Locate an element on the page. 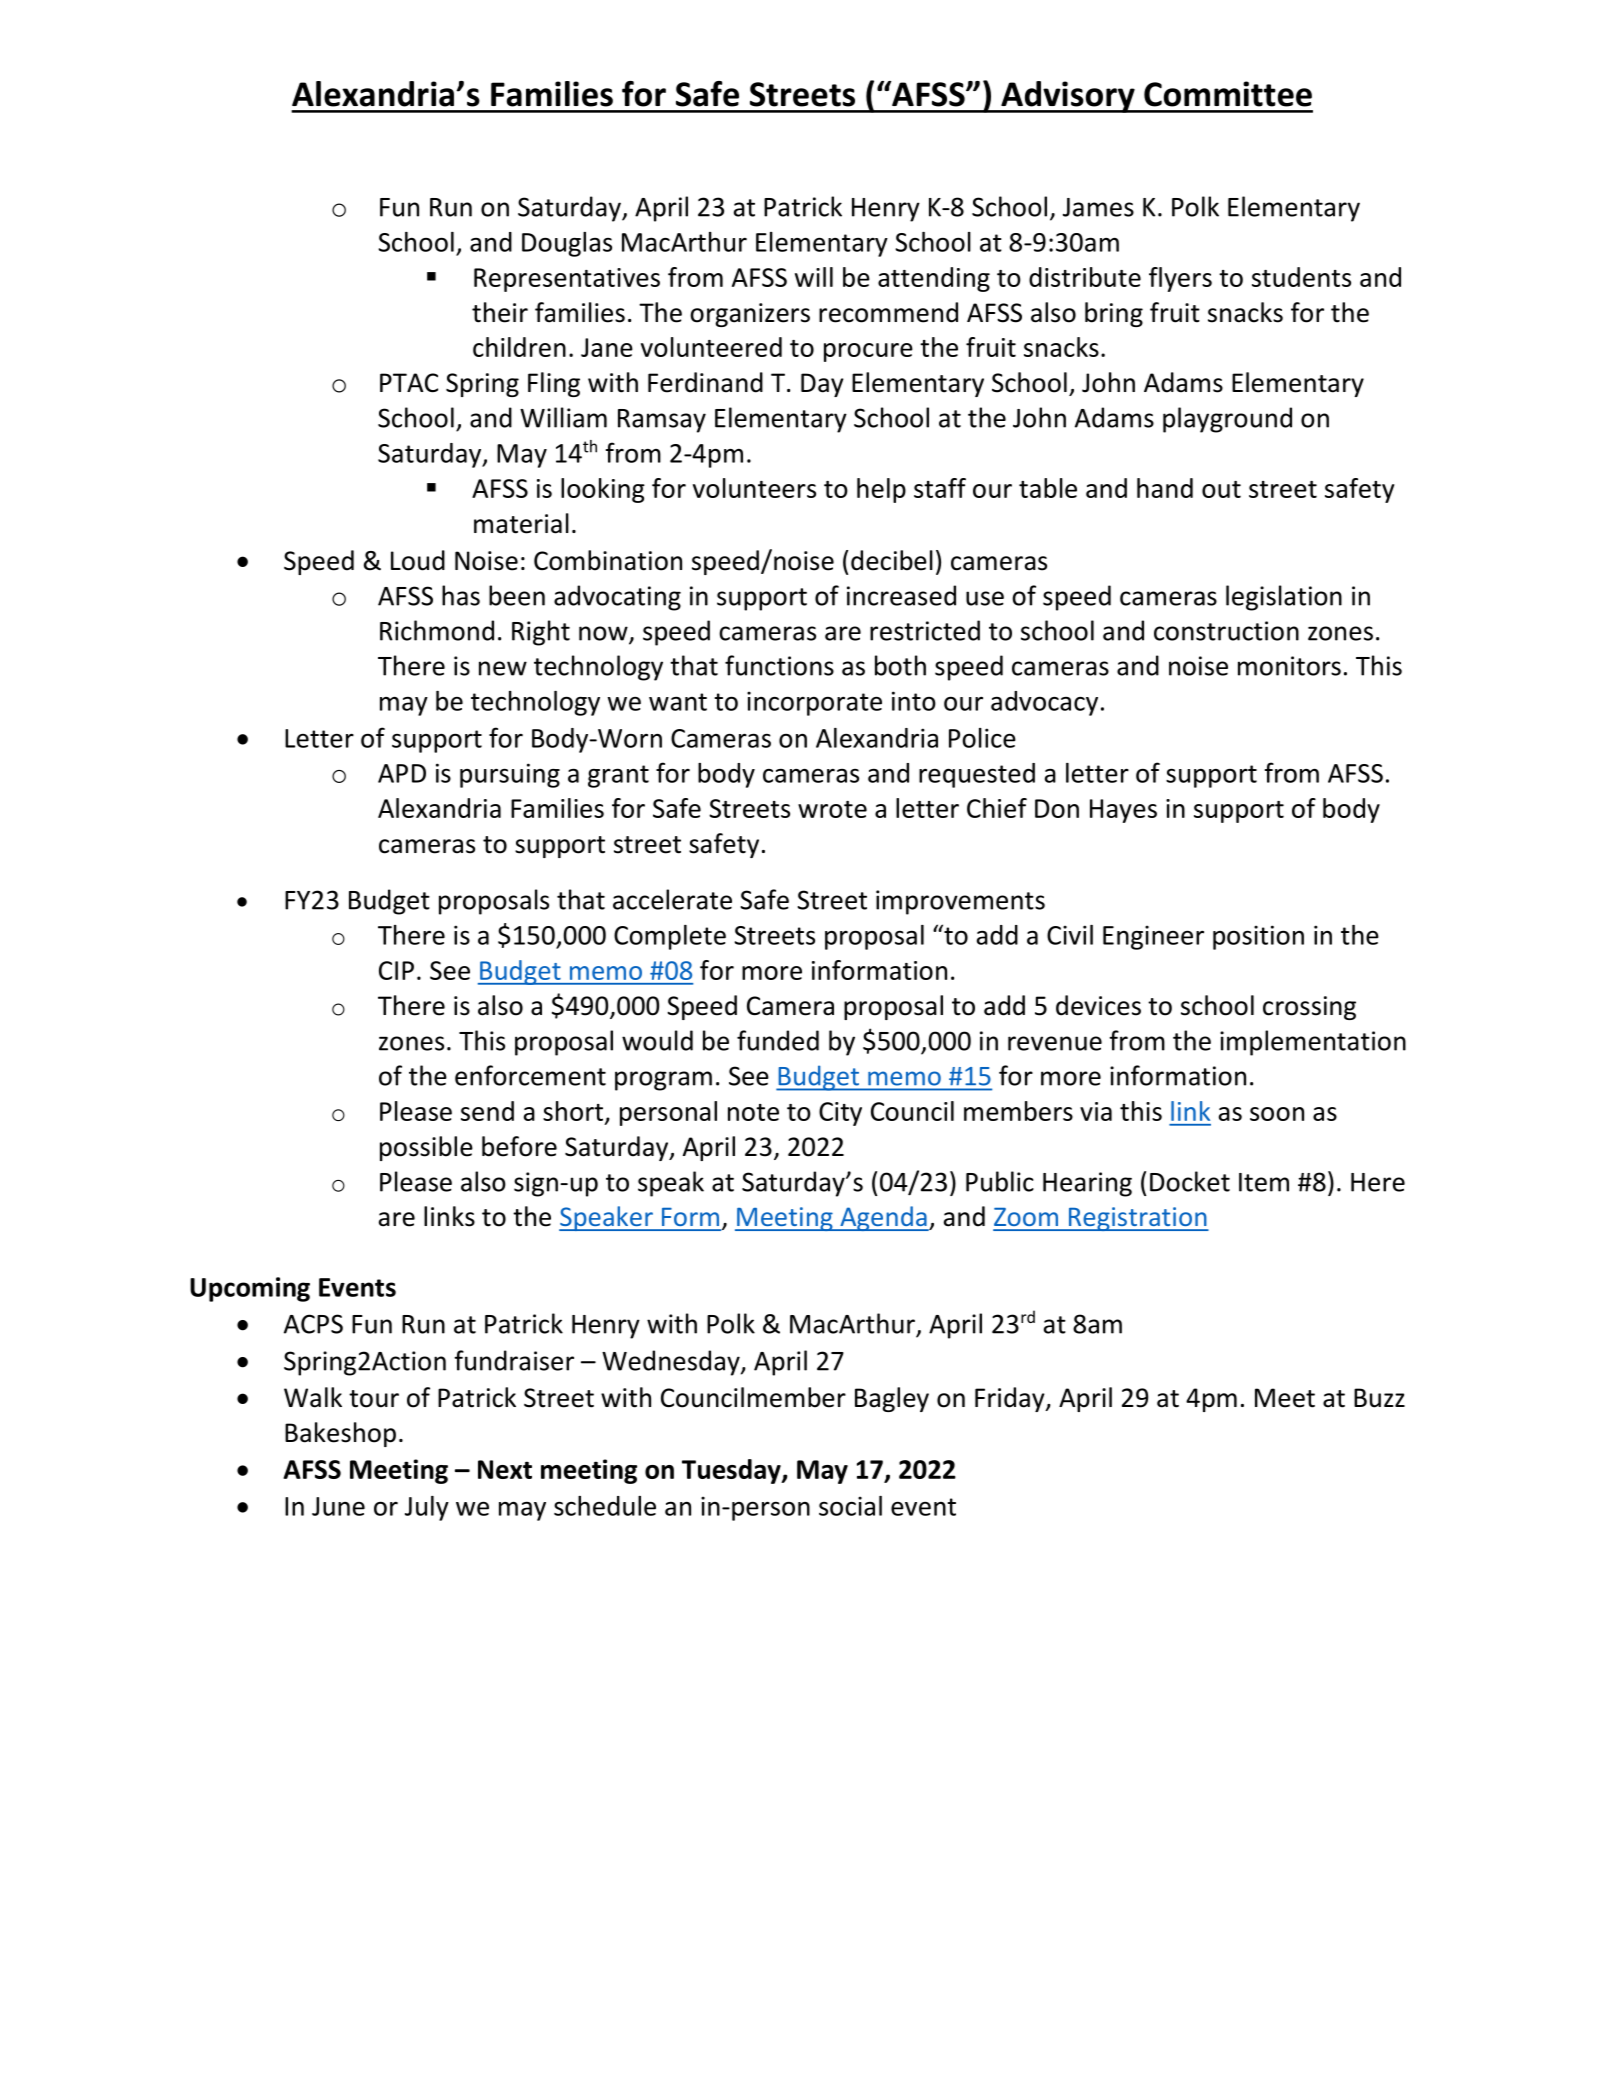  Buzz is located at coordinates (1379, 1398).
